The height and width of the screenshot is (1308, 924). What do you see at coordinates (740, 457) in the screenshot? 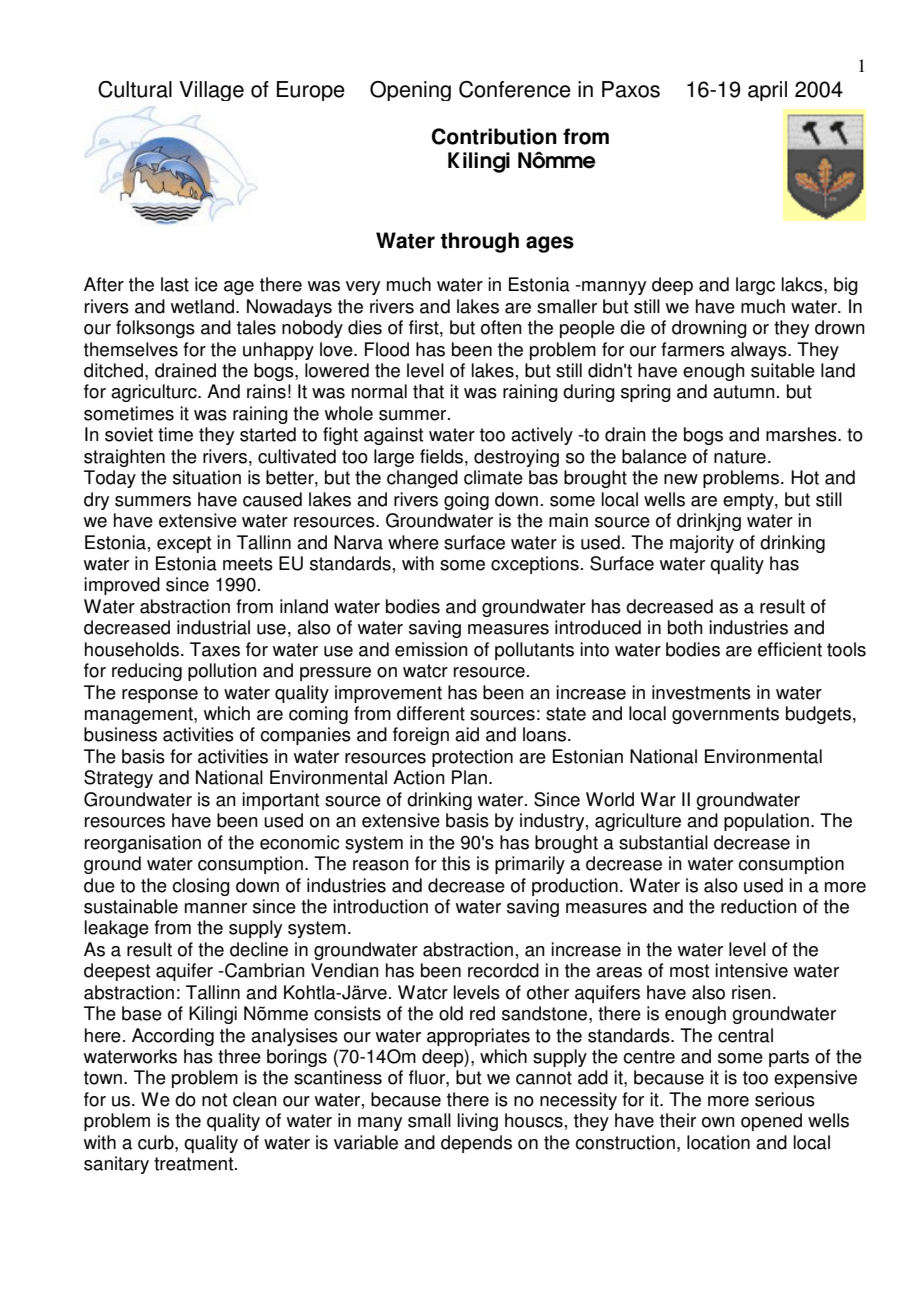
I see `nature` at bounding box center [740, 457].
